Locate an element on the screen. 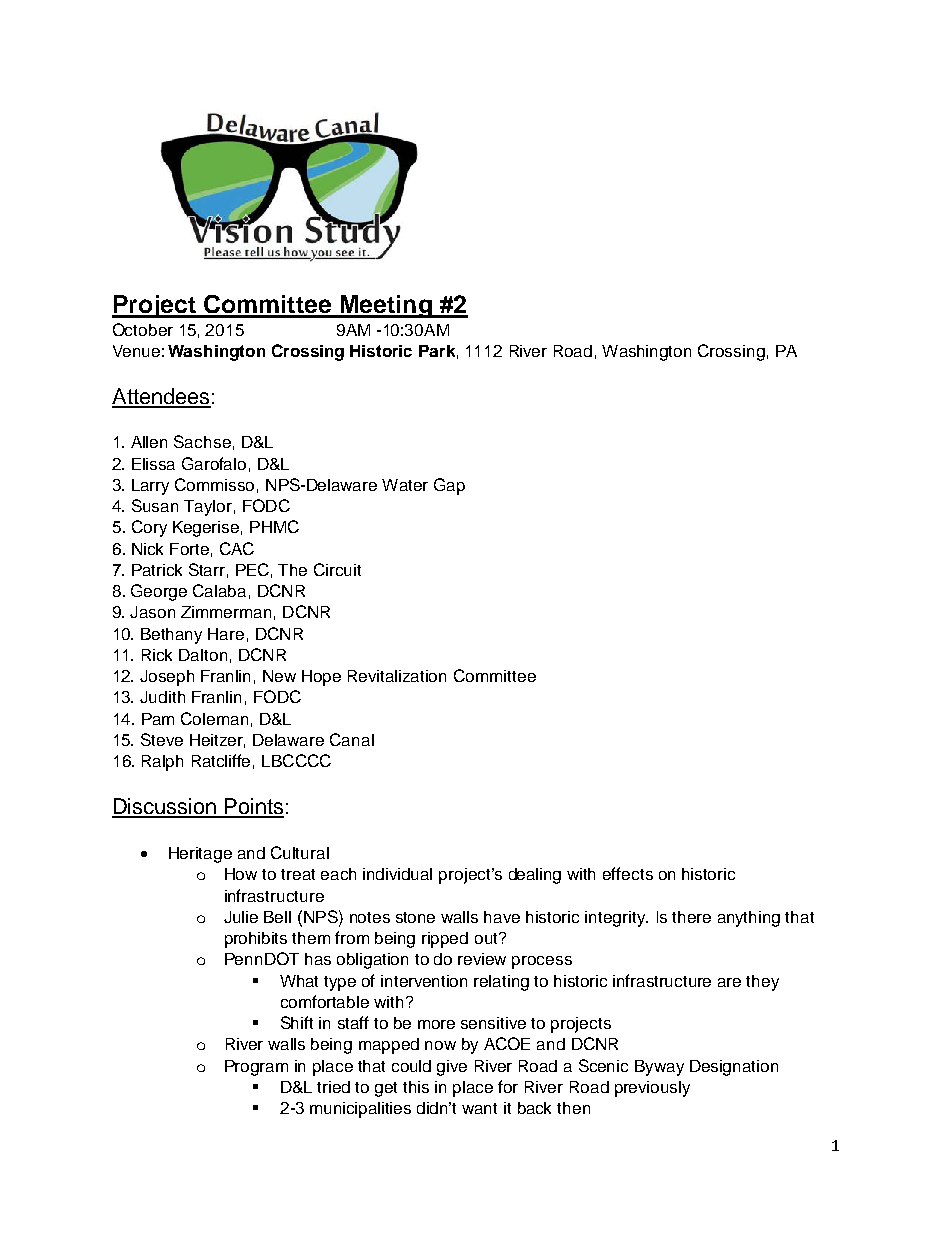  effects is located at coordinates (628, 873).
